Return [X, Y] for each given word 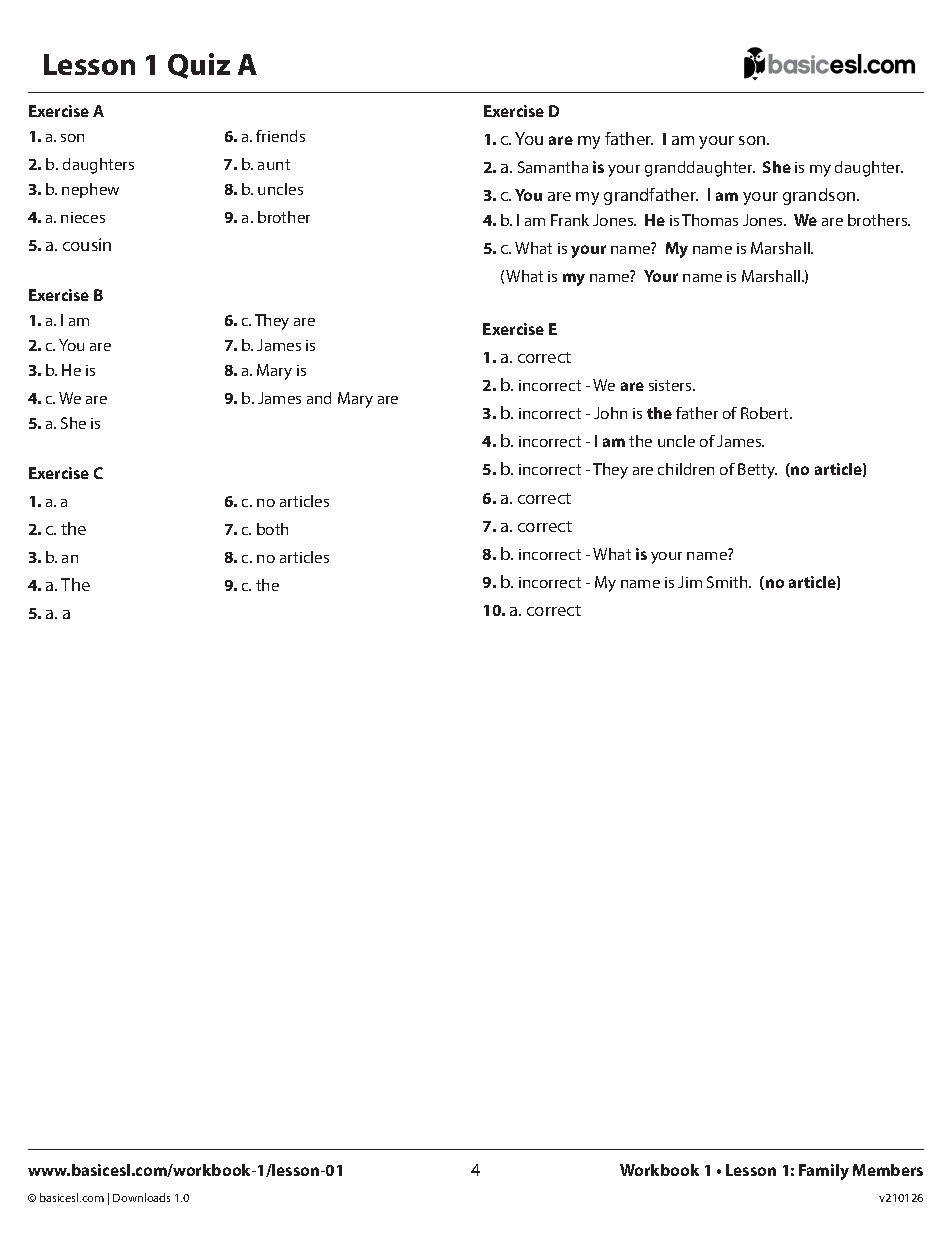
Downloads [141, 1197]
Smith [728, 582]
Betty [757, 471]
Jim [690, 582]
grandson [820, 196]
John [610, 413]
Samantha [553, 167]
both [272, 529]
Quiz [199, 66]
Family [824, 1172]
